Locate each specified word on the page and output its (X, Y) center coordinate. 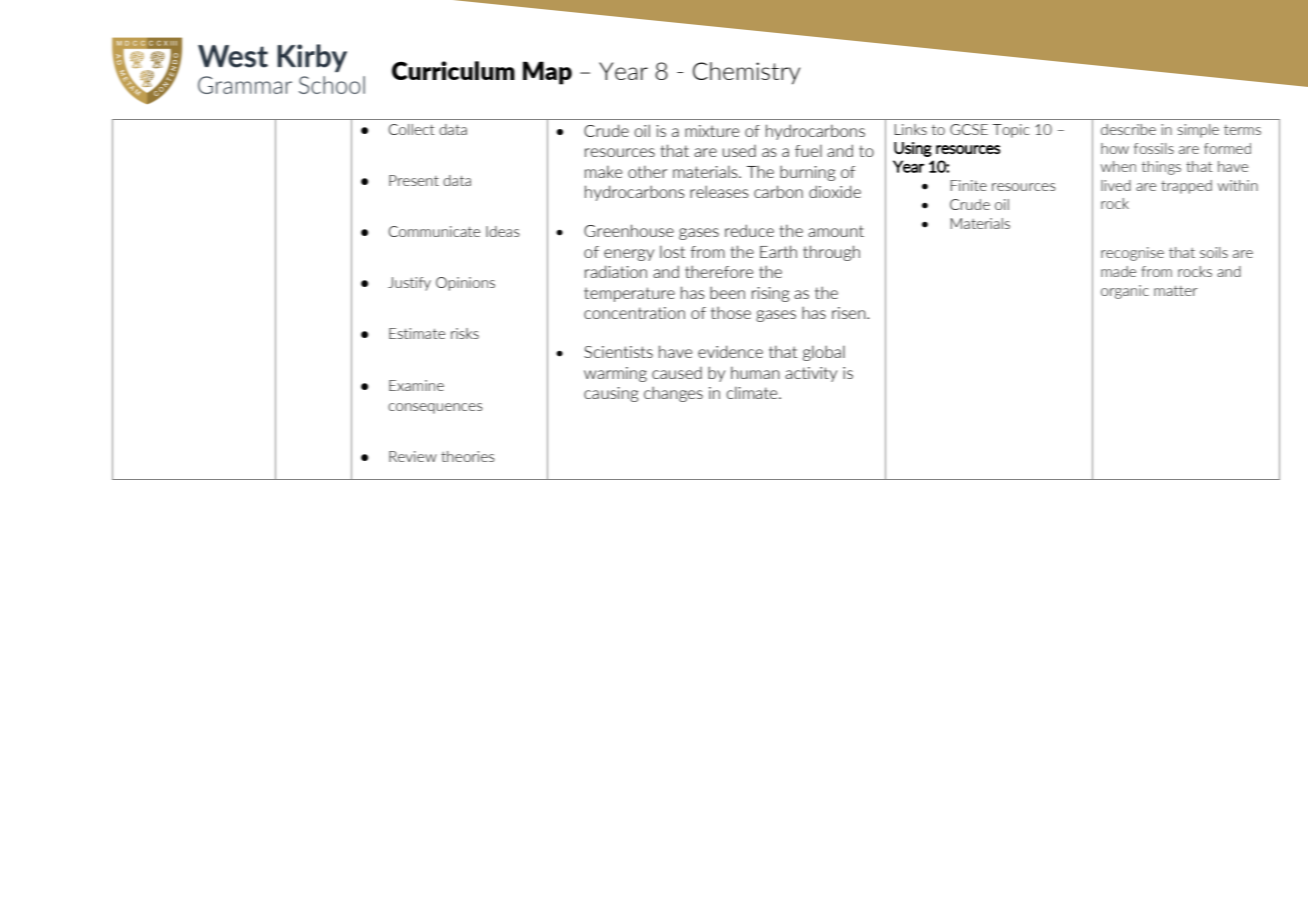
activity (811, 374)
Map (547, 73)
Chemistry (746, 73)
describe (1128, 129)
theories (468, 456)
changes (673, 394)
